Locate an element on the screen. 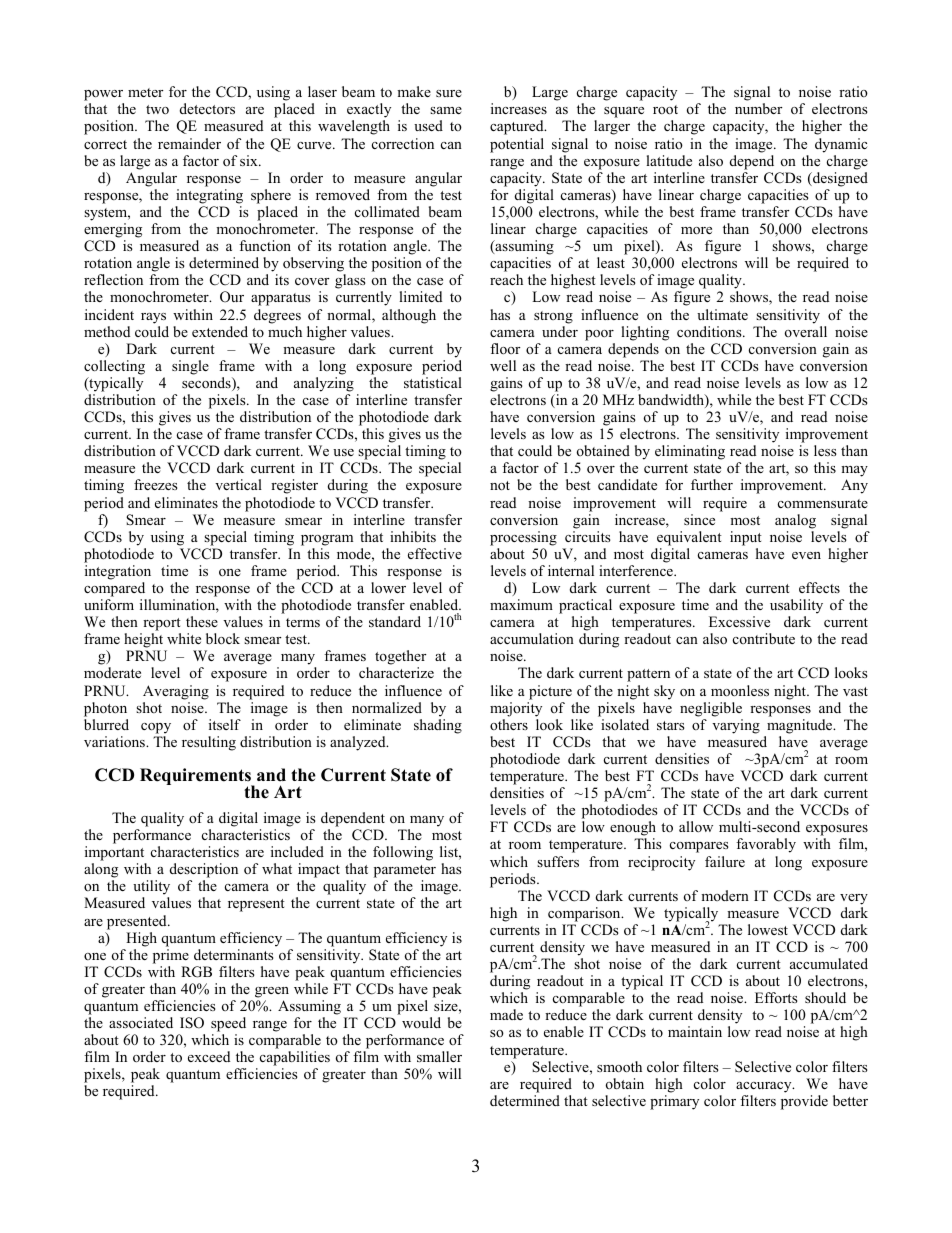  number is located at coordinates (758, 108).
